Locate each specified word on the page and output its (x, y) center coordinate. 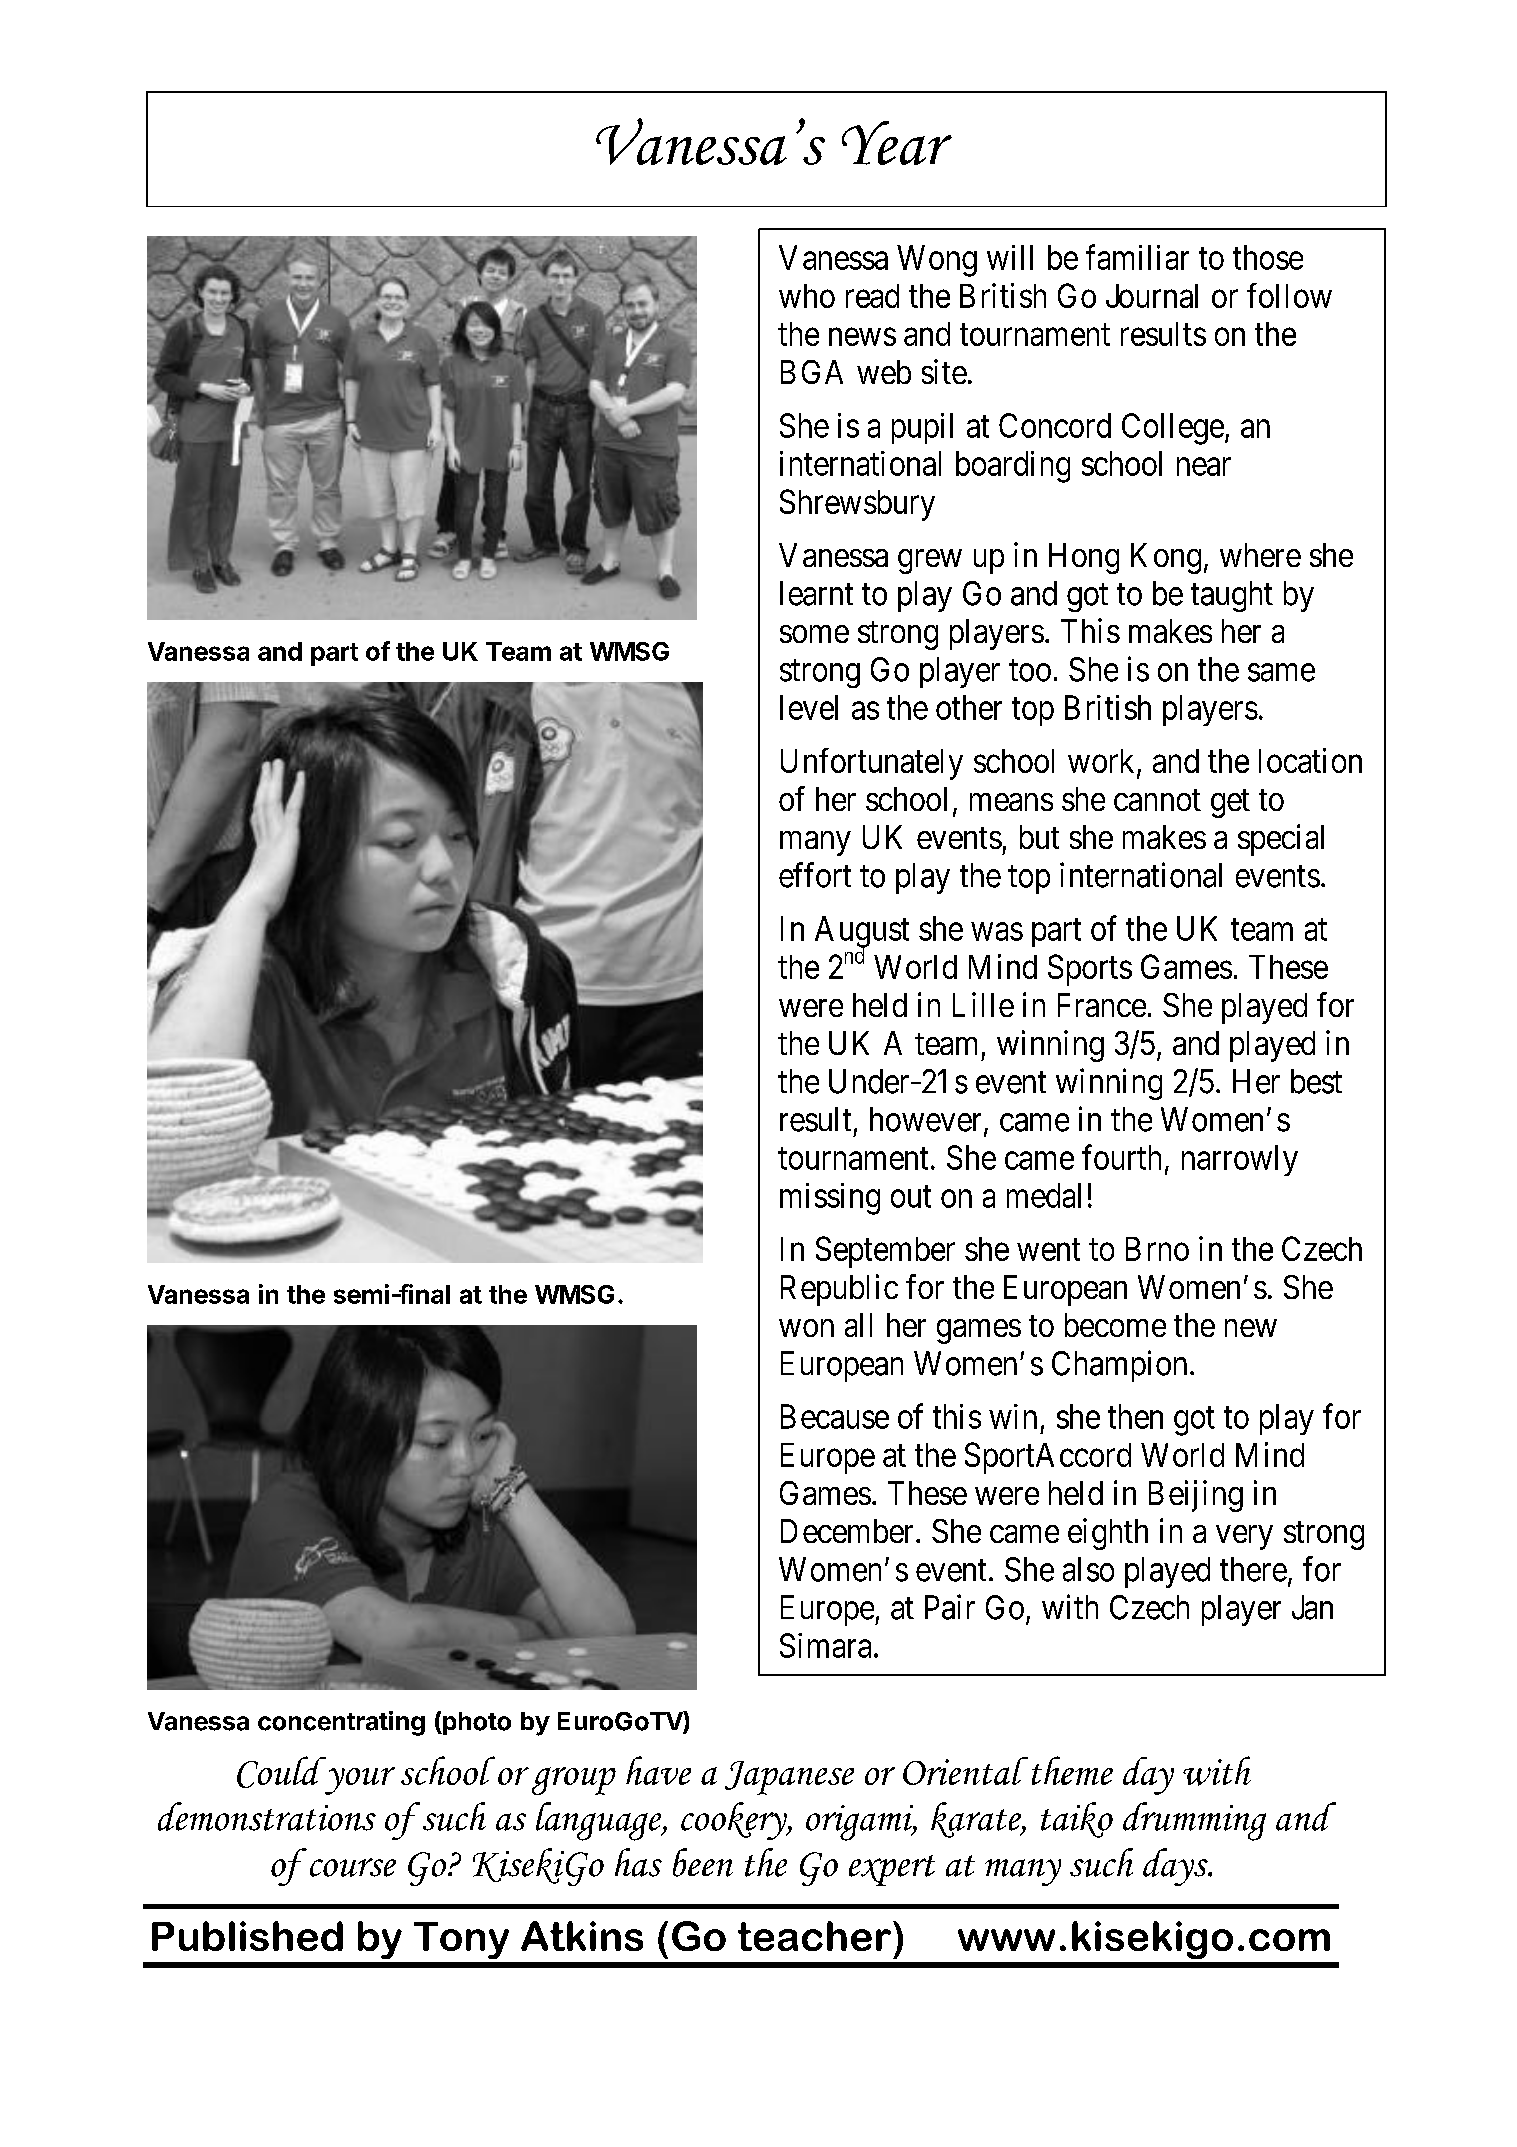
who (807, 296)
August (862, 933)
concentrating (341, 1723)
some (814, 634)
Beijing (1196, 1496)
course (353, 1867)
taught (1232, 596)
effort (815, 875)
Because (835, 1416)
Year (897, 143)
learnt (816, 593)
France (1102, 1005)
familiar (1137, 257)
